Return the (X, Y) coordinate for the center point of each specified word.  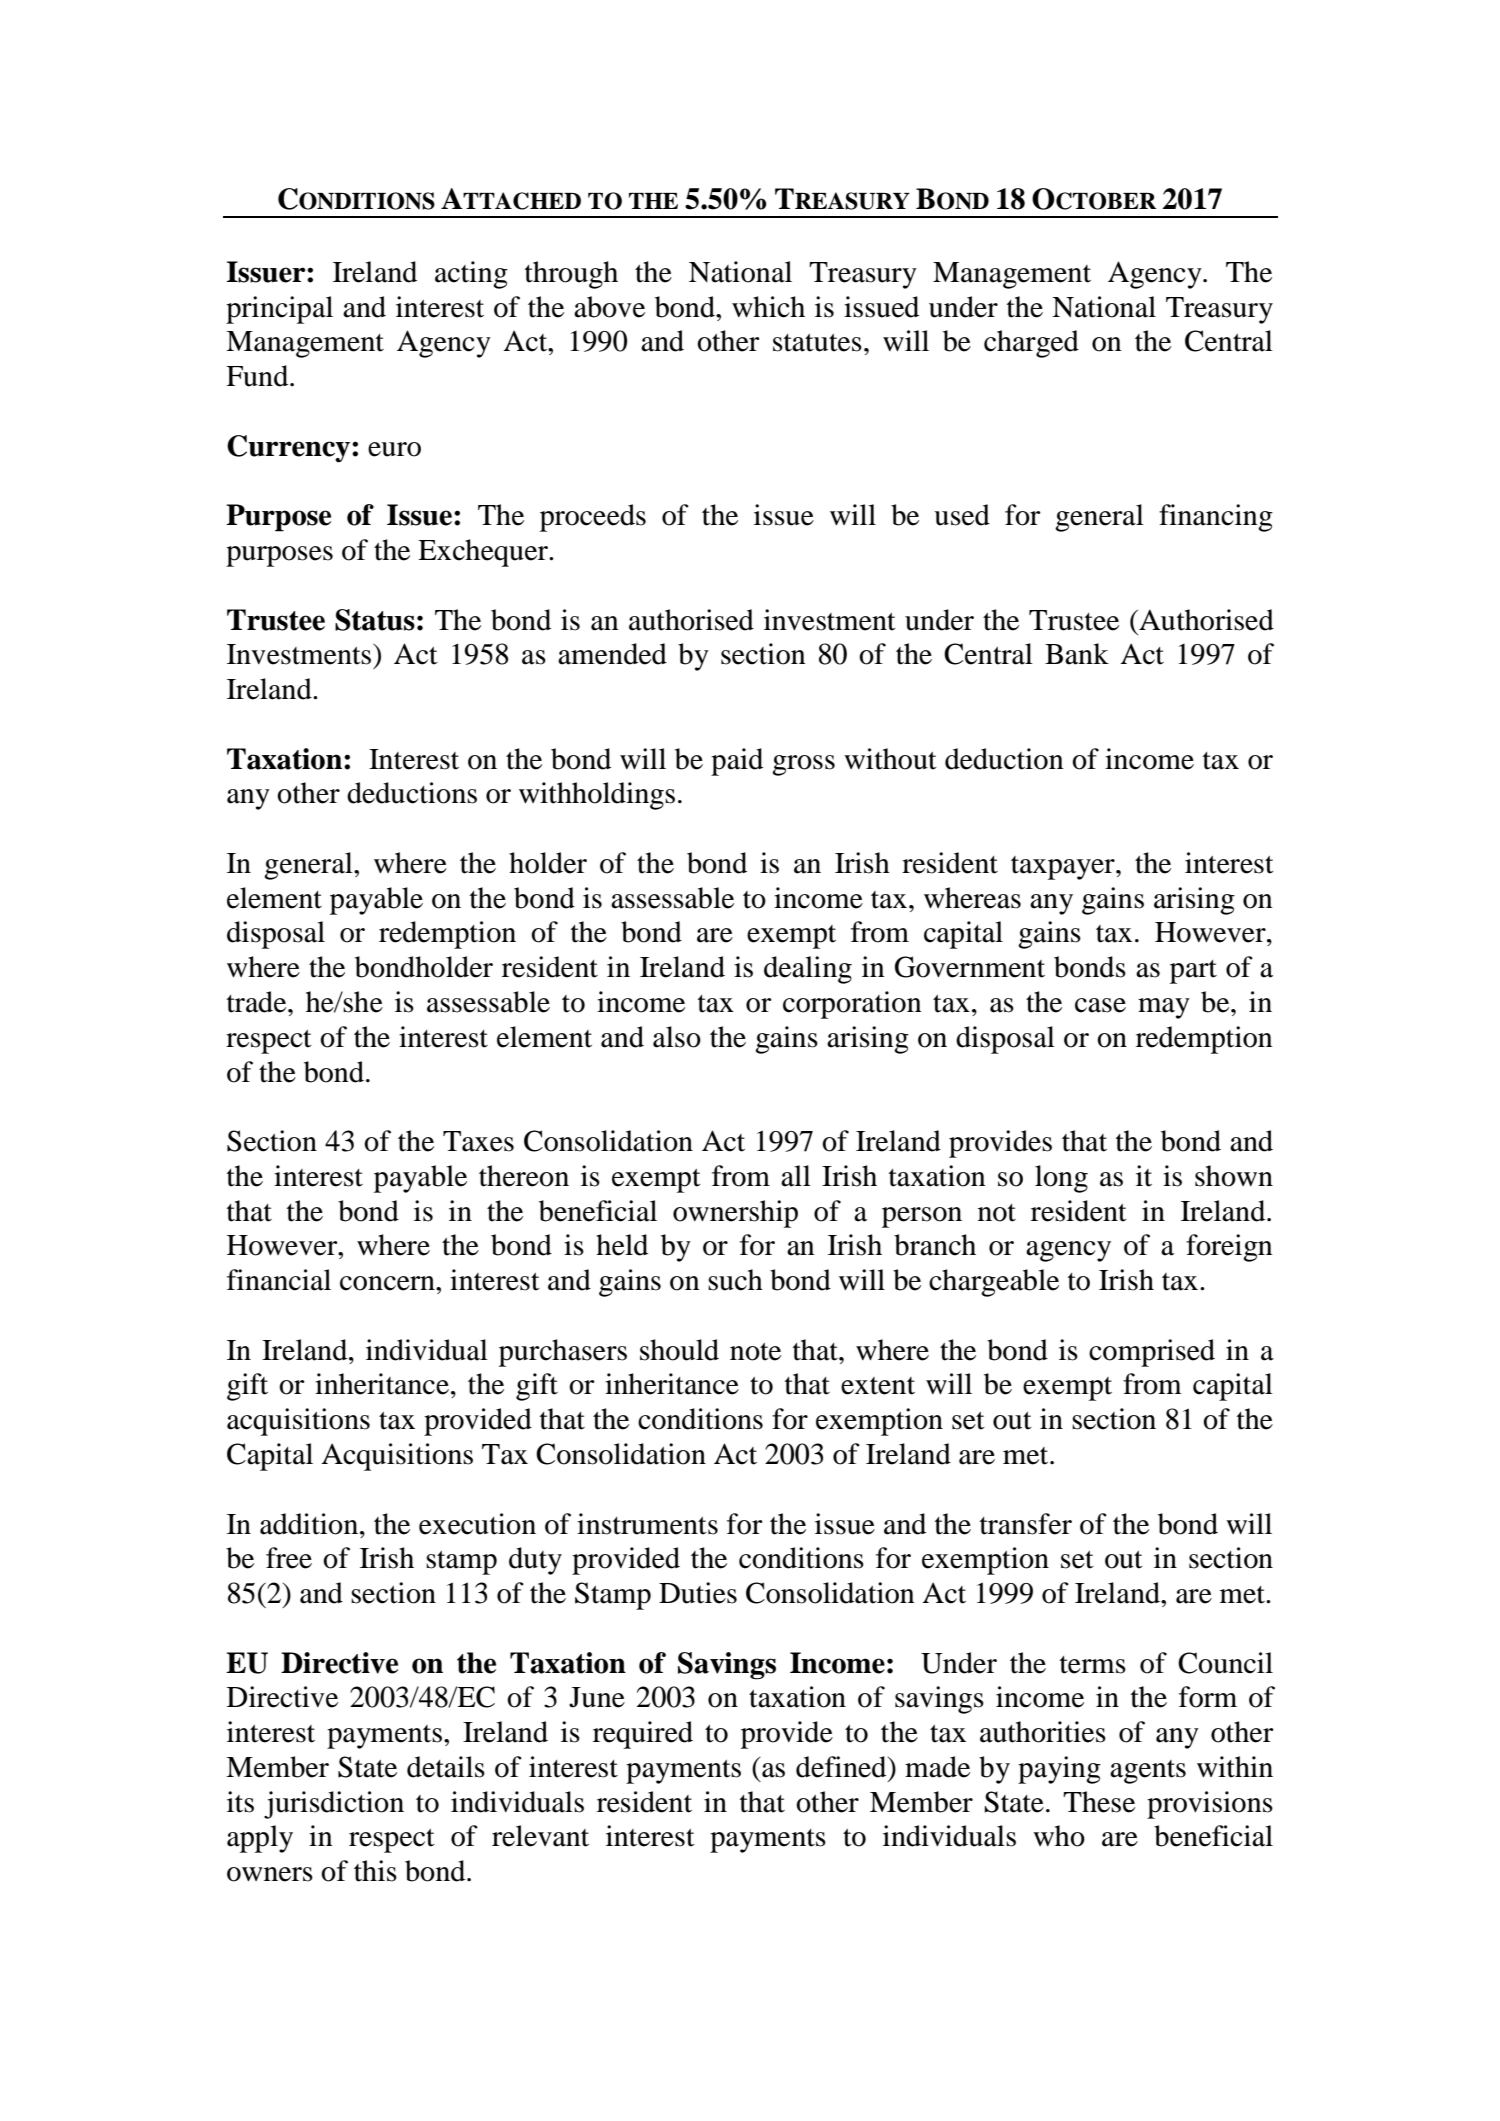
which (768, 307)
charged (1031, 344)
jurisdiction (334, 1805)
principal (279, 310)
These (1099, 1802)
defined (842, 1767)
